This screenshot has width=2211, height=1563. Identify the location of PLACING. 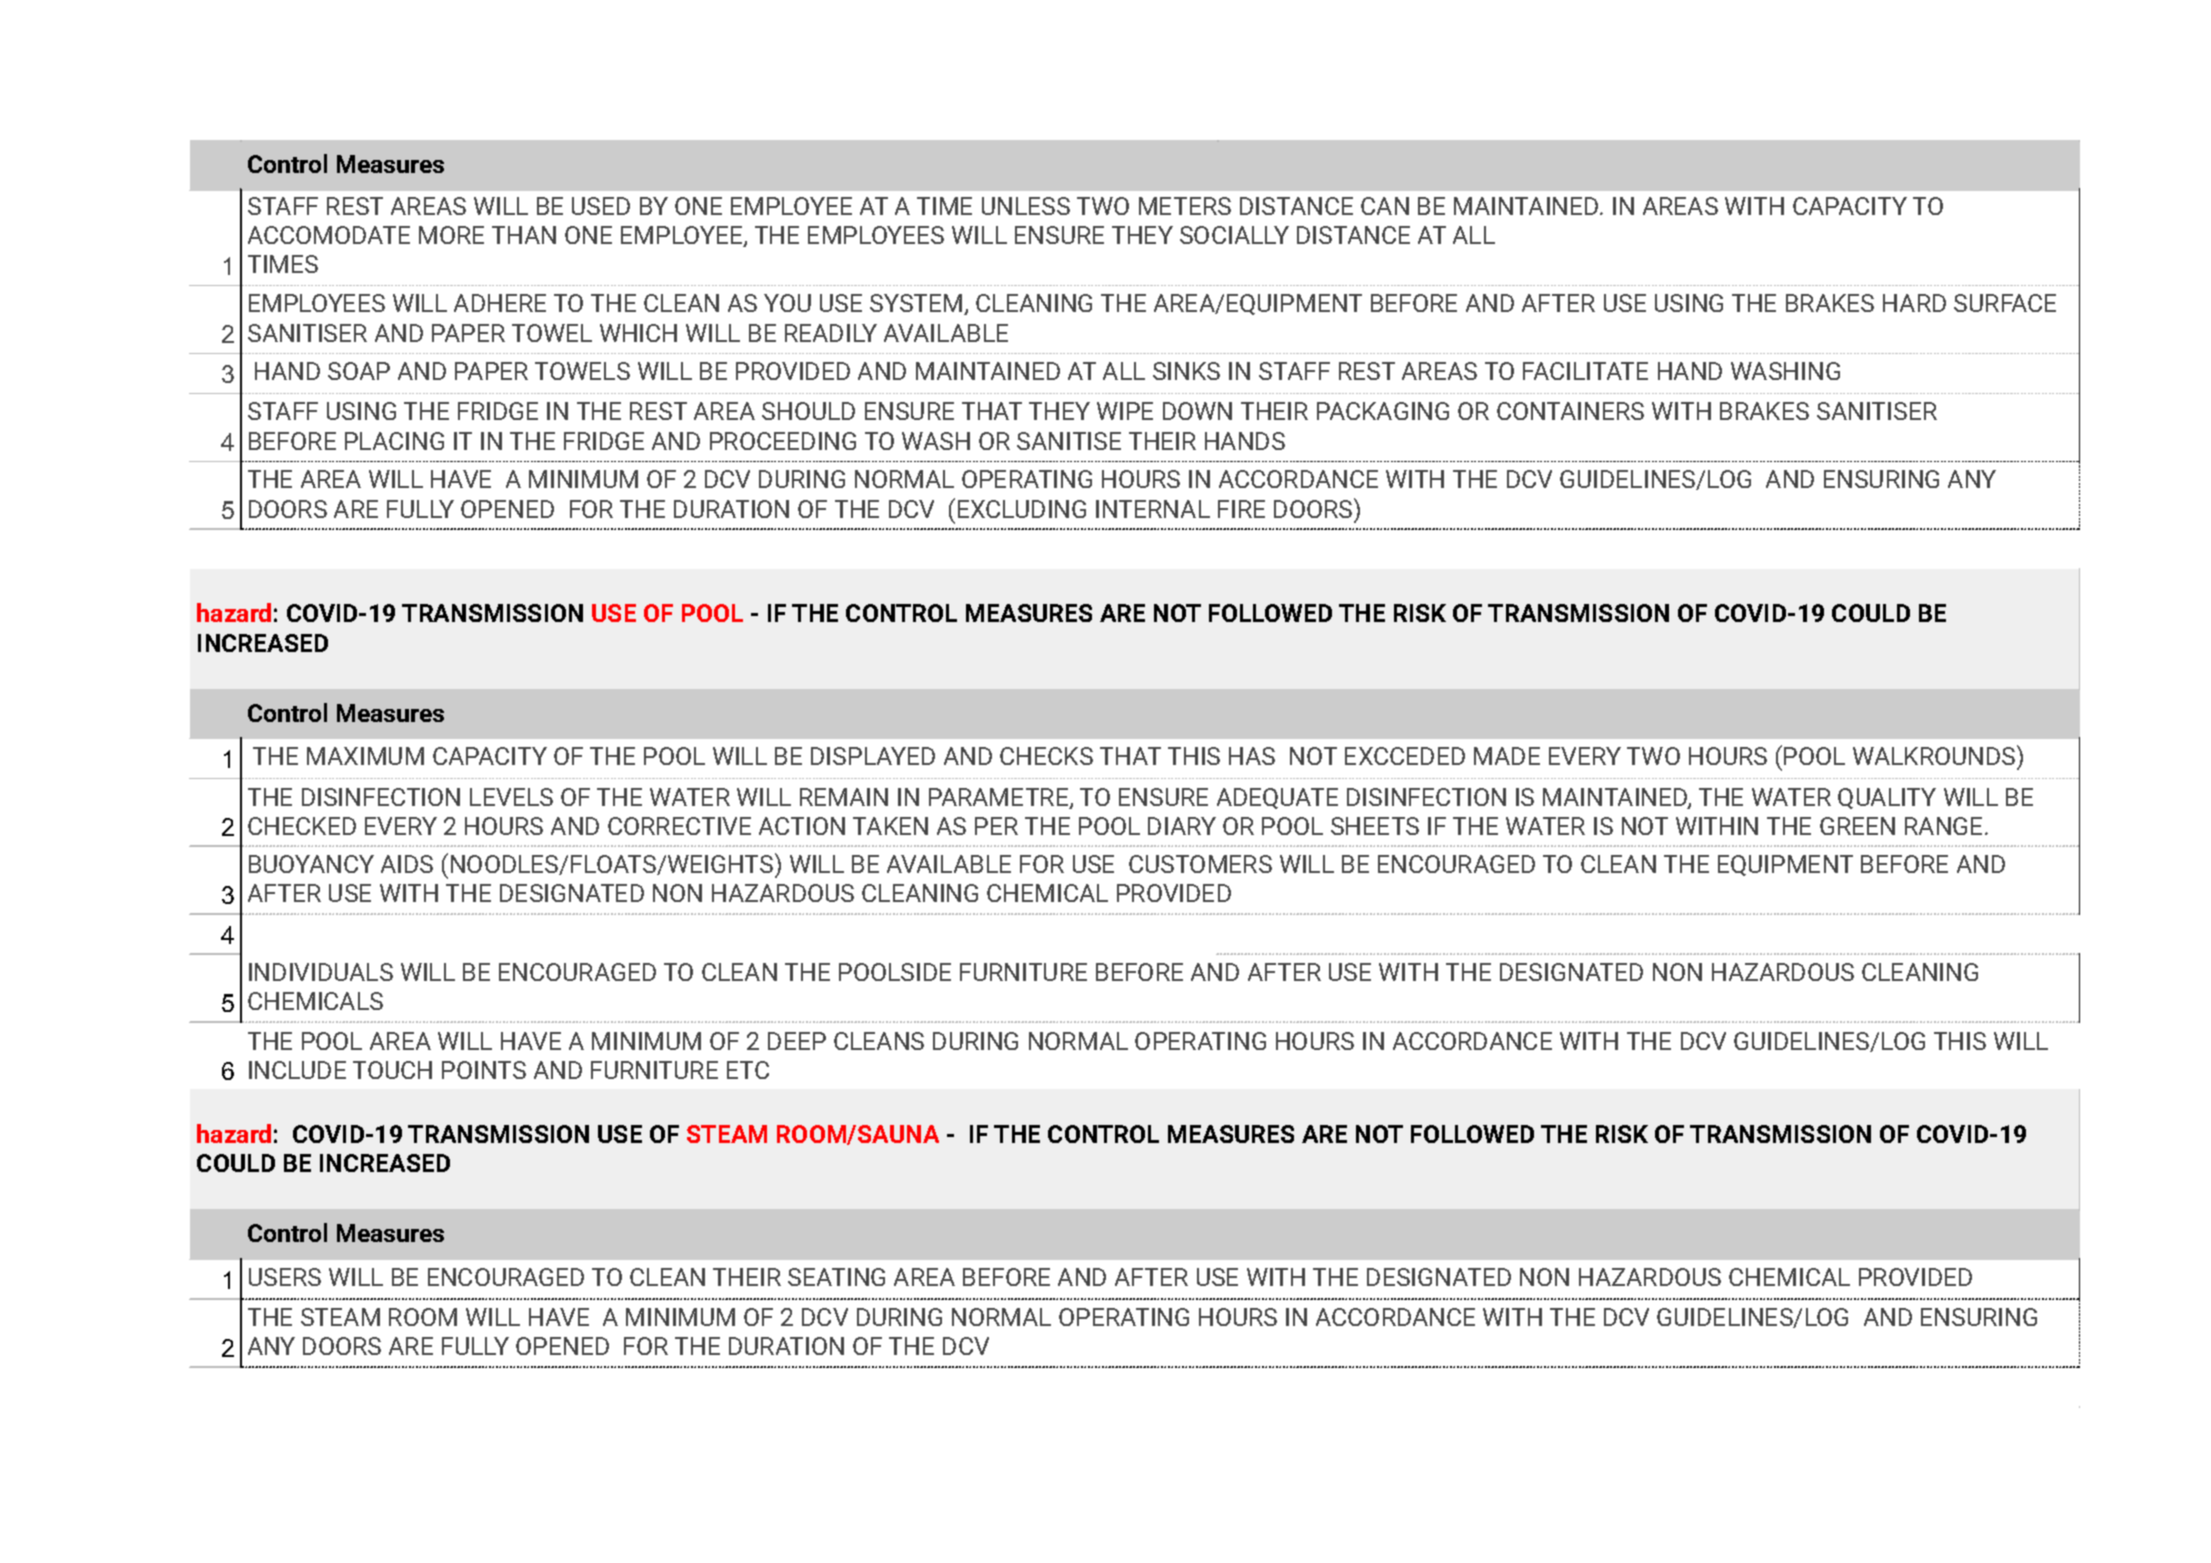
(394, 441).
